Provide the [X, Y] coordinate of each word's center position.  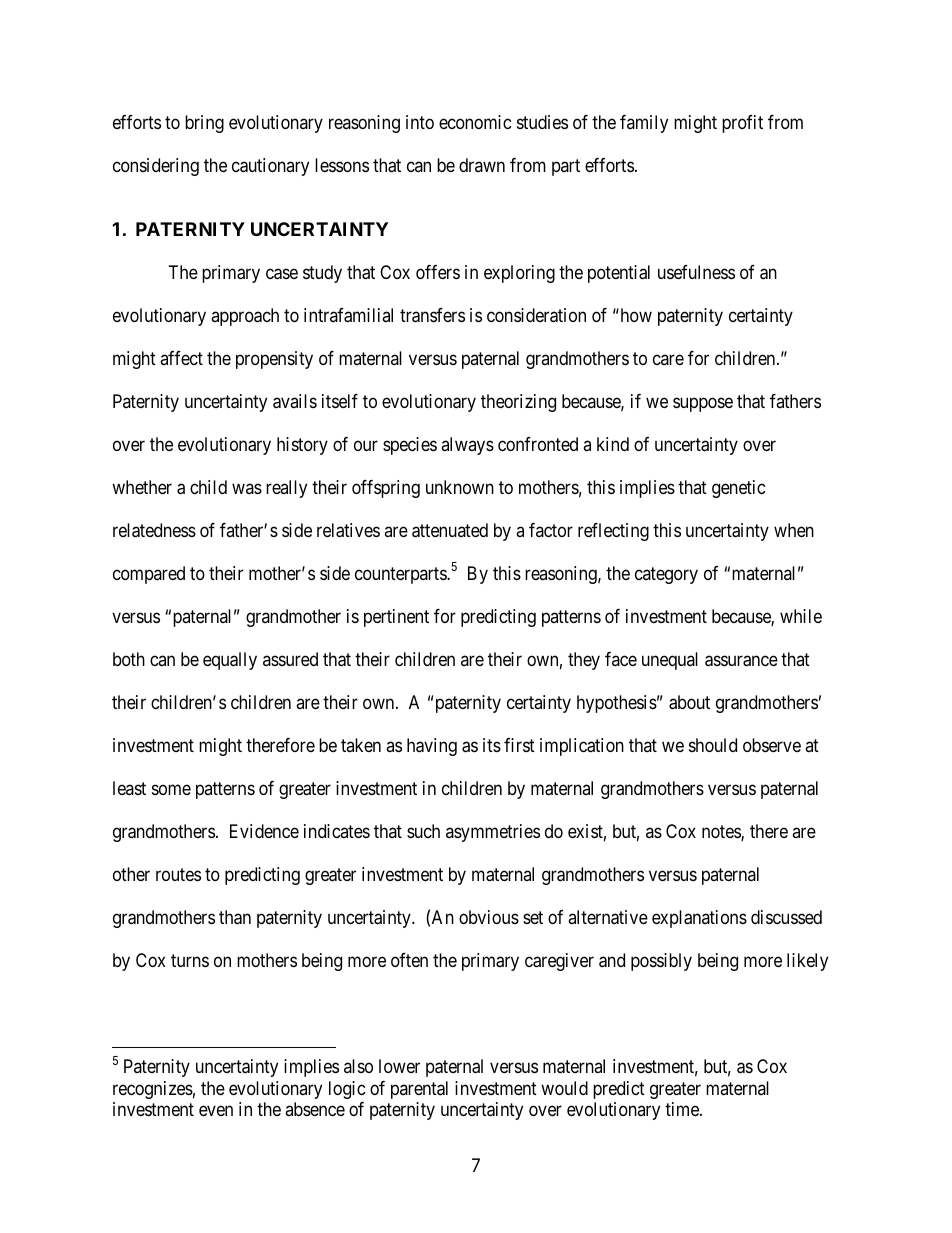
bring [204, 124]
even [216, 1111]
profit [742, 124]
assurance [741, 661]
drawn [482, 165]
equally [230, 661]
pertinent [396, 618]
